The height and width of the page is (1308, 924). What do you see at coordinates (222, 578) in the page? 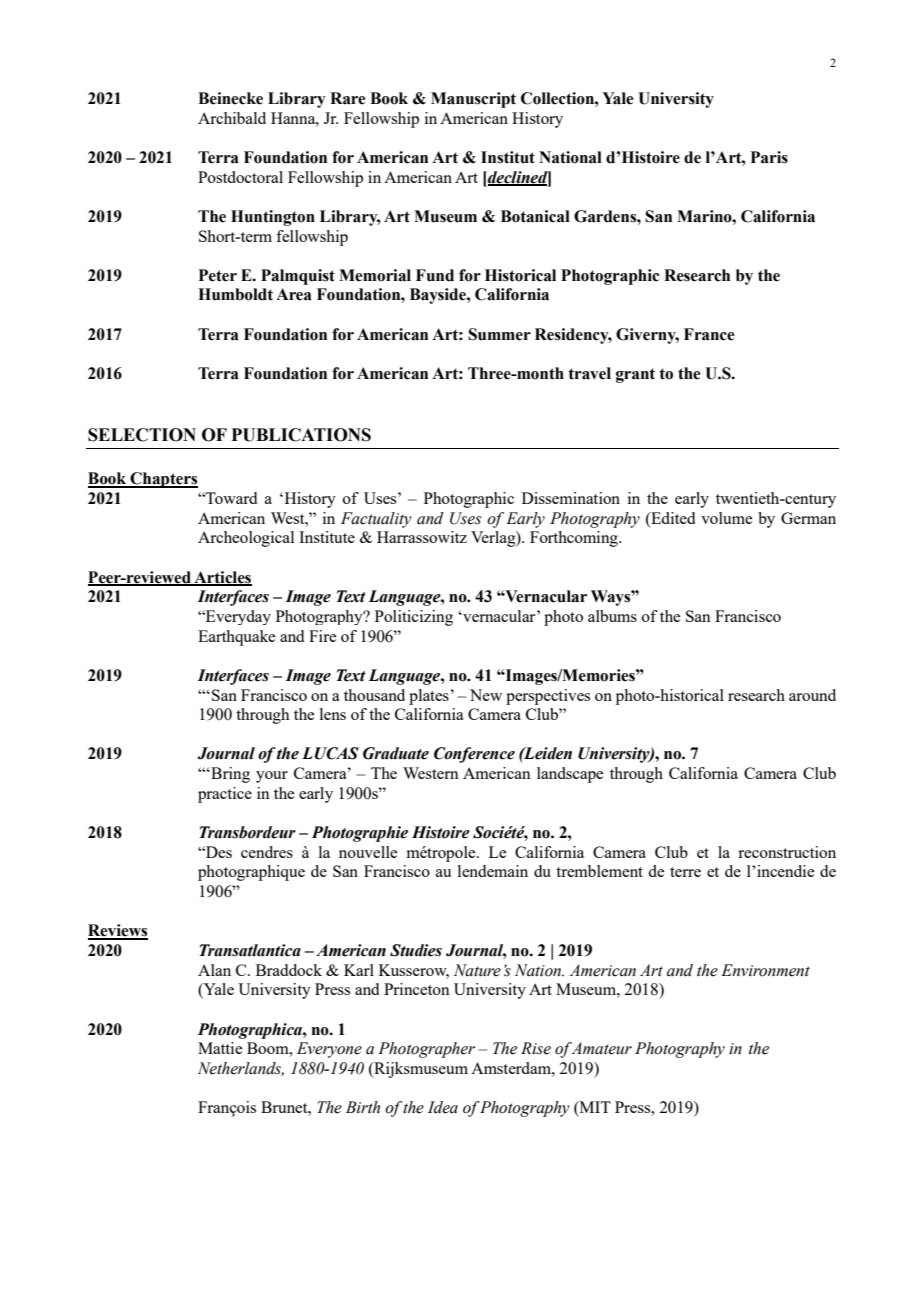
I see `Articles` at bounding box center [222, 578].
